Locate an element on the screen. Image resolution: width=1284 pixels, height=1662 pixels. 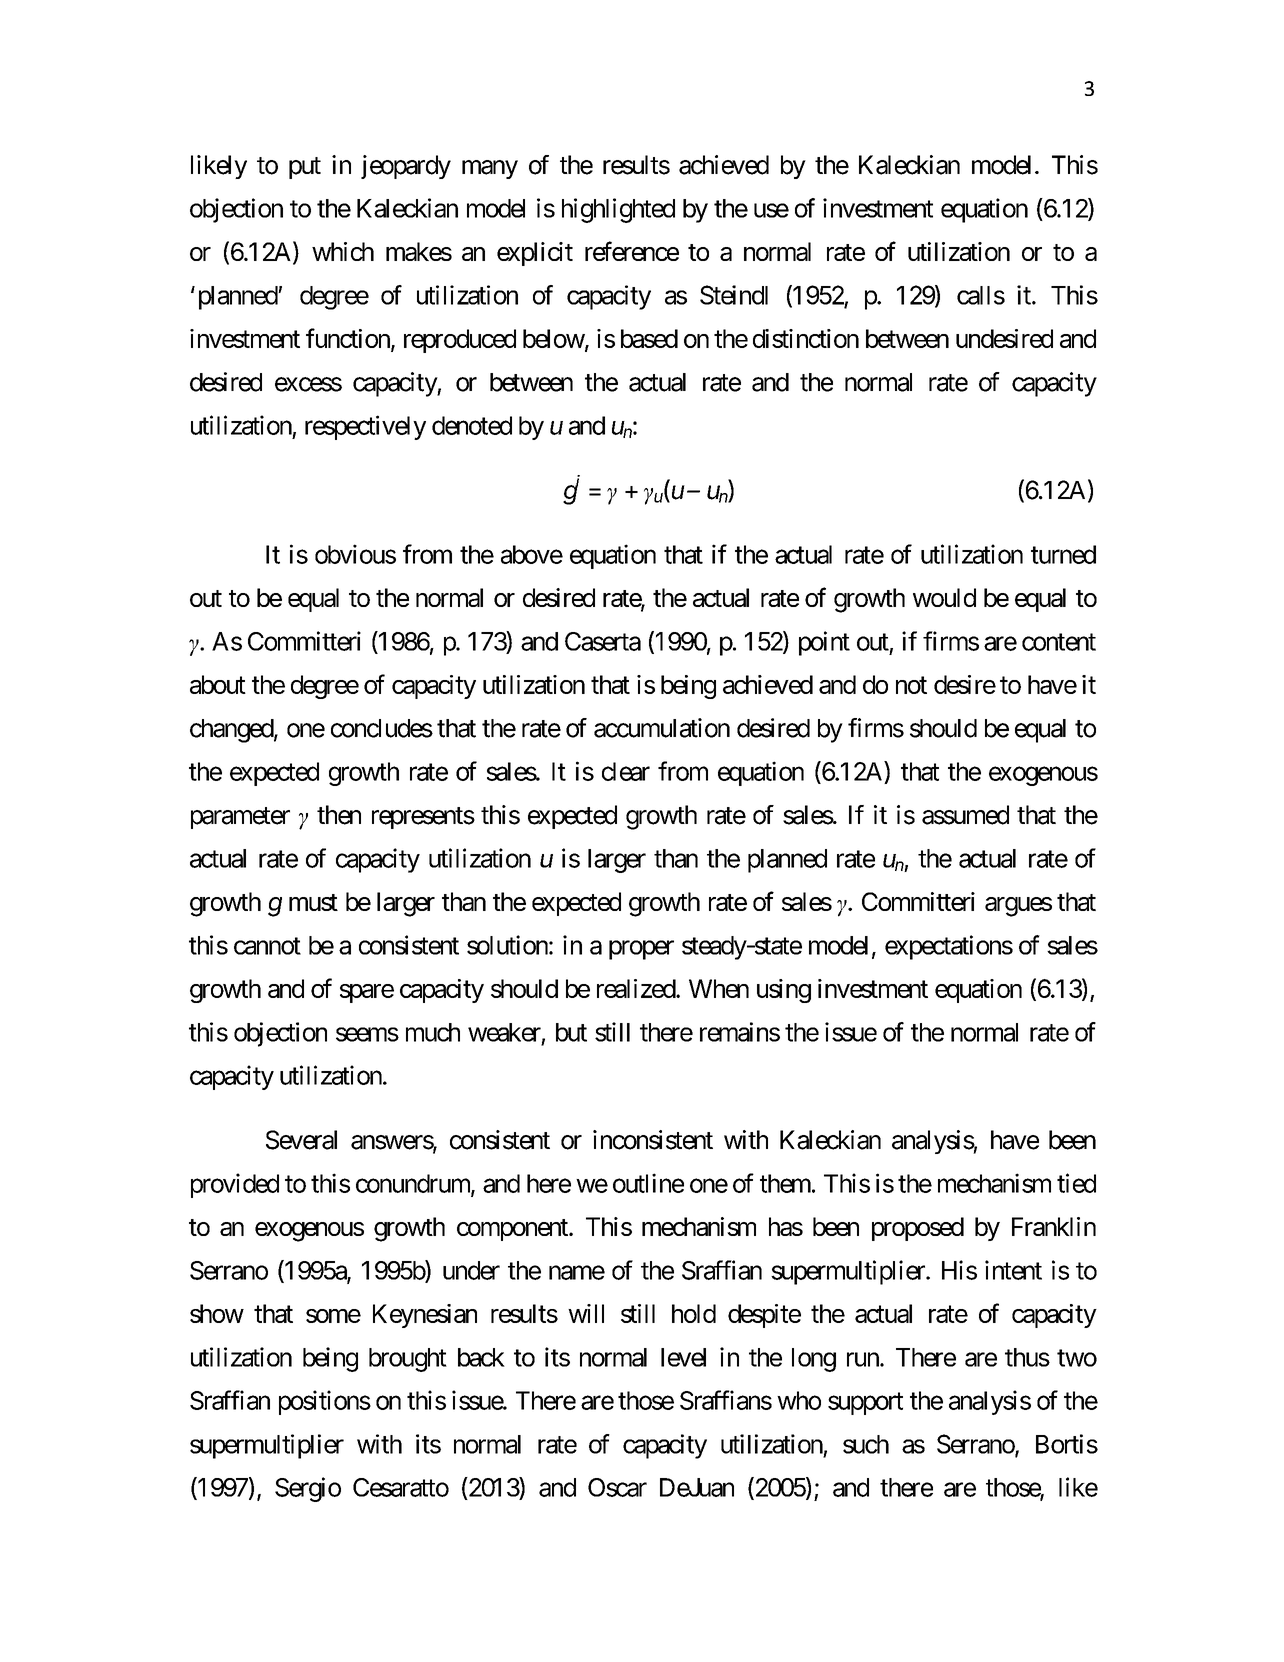
about is located at coordinates (218, 684).
